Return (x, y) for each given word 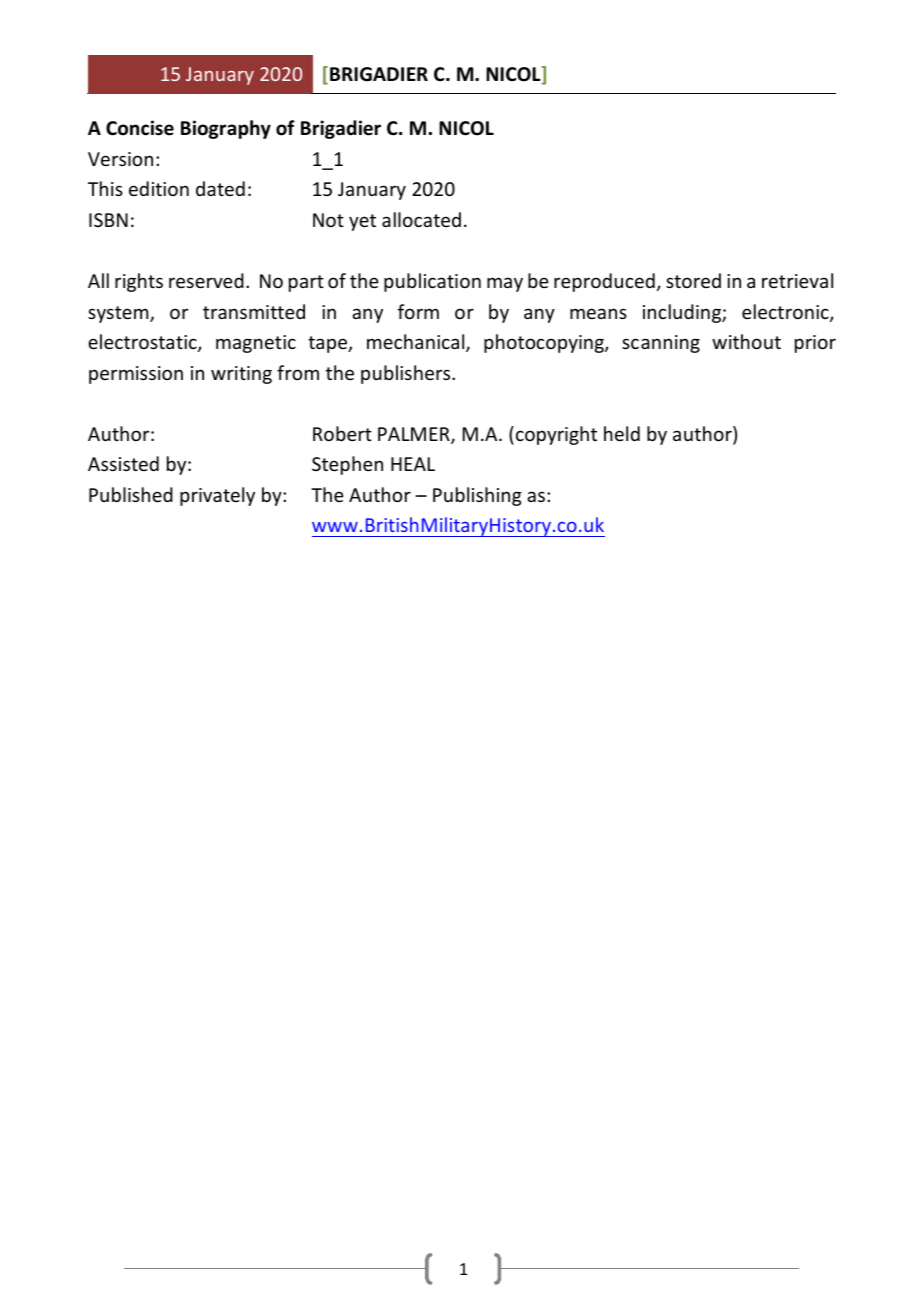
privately (217, 496)
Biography (226, 129)
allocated (421, 219)
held (622, 433)
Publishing (477, 496)
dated (220, 188)
